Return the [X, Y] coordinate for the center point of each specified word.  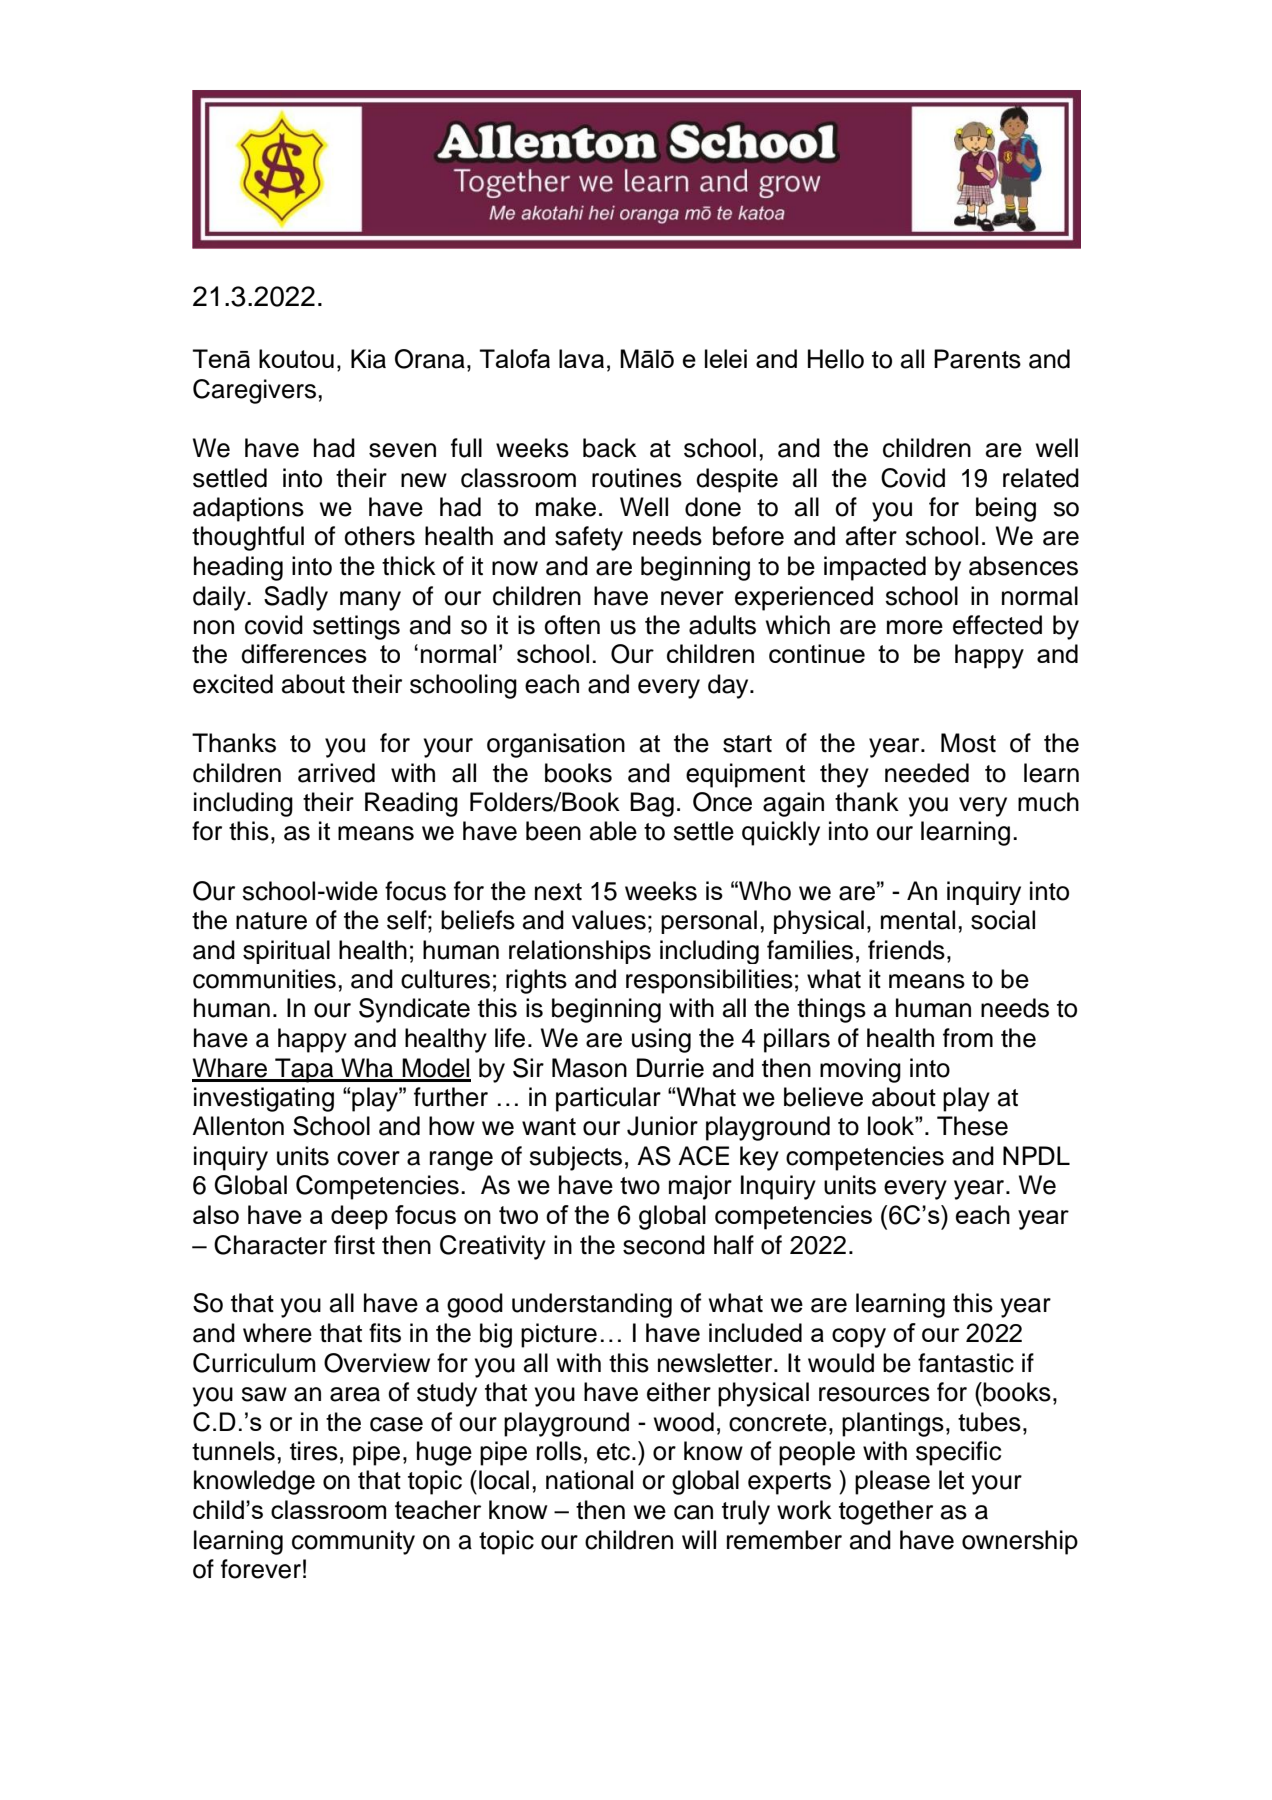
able [613, 831]
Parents [977, 359]
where [277, 1333]
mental [918, 920]
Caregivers [254, 391]
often [572, 625]
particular [608, 1099]
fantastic [966, 1363]
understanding [592, 1305]
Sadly [296, 598]
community [353, 1542]
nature [271, 921]
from [968, 1038]
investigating [264, 1099]
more [915, 627]
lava [581, 358]
